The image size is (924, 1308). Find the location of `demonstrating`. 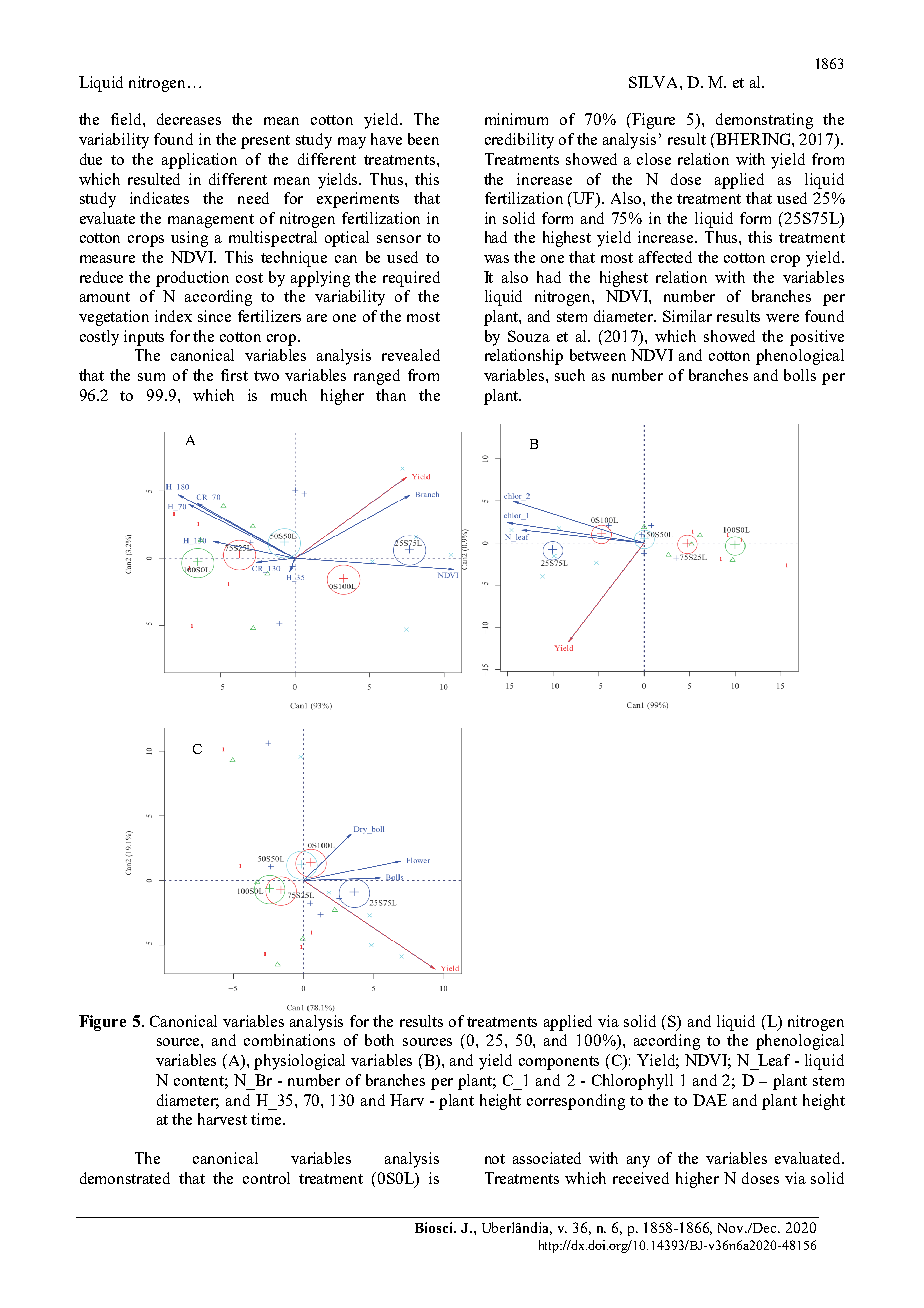

demonstrating is located at coordinates (764, 121).
